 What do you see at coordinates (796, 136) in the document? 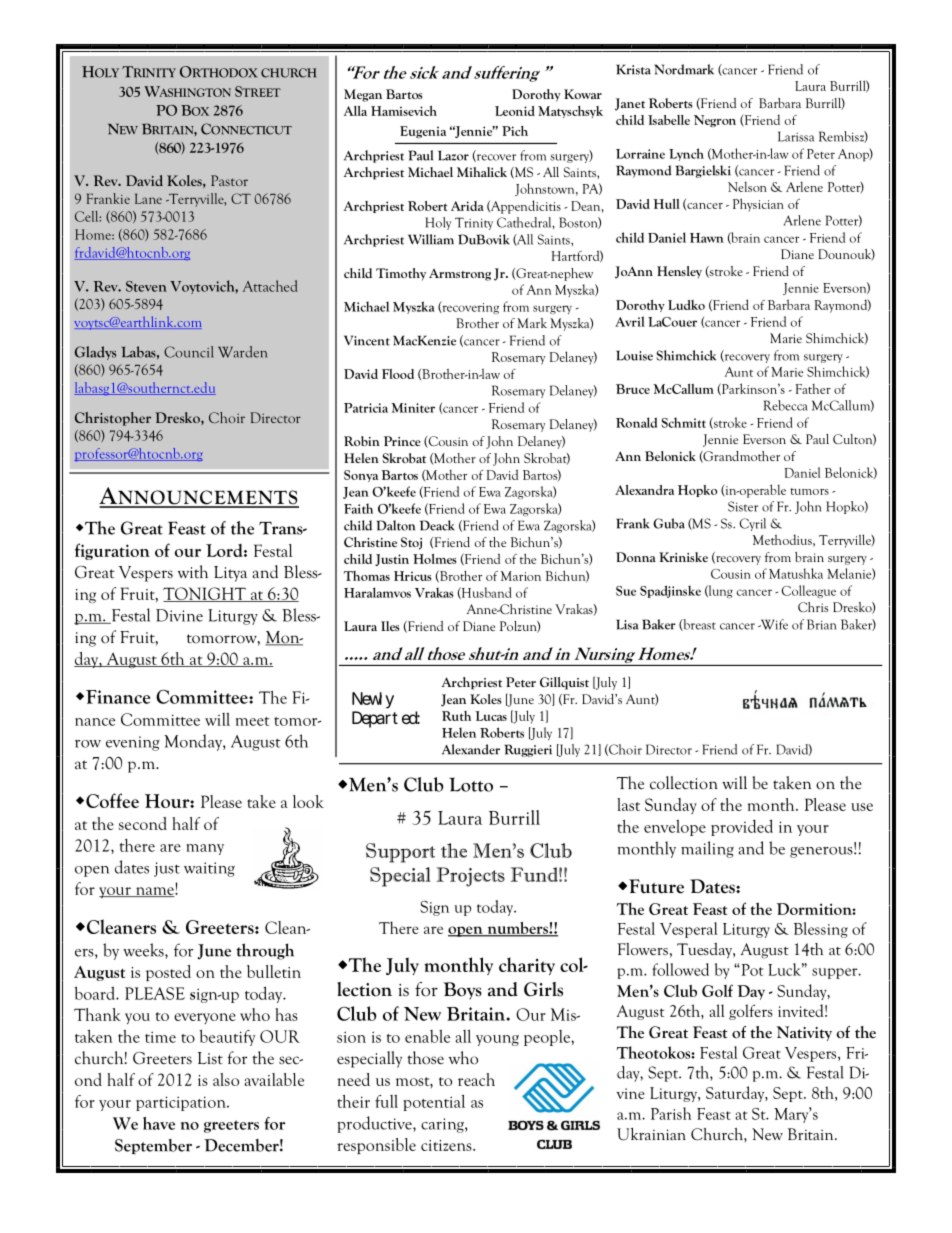
I see `Larissa` at bounding box center [796, 136].
